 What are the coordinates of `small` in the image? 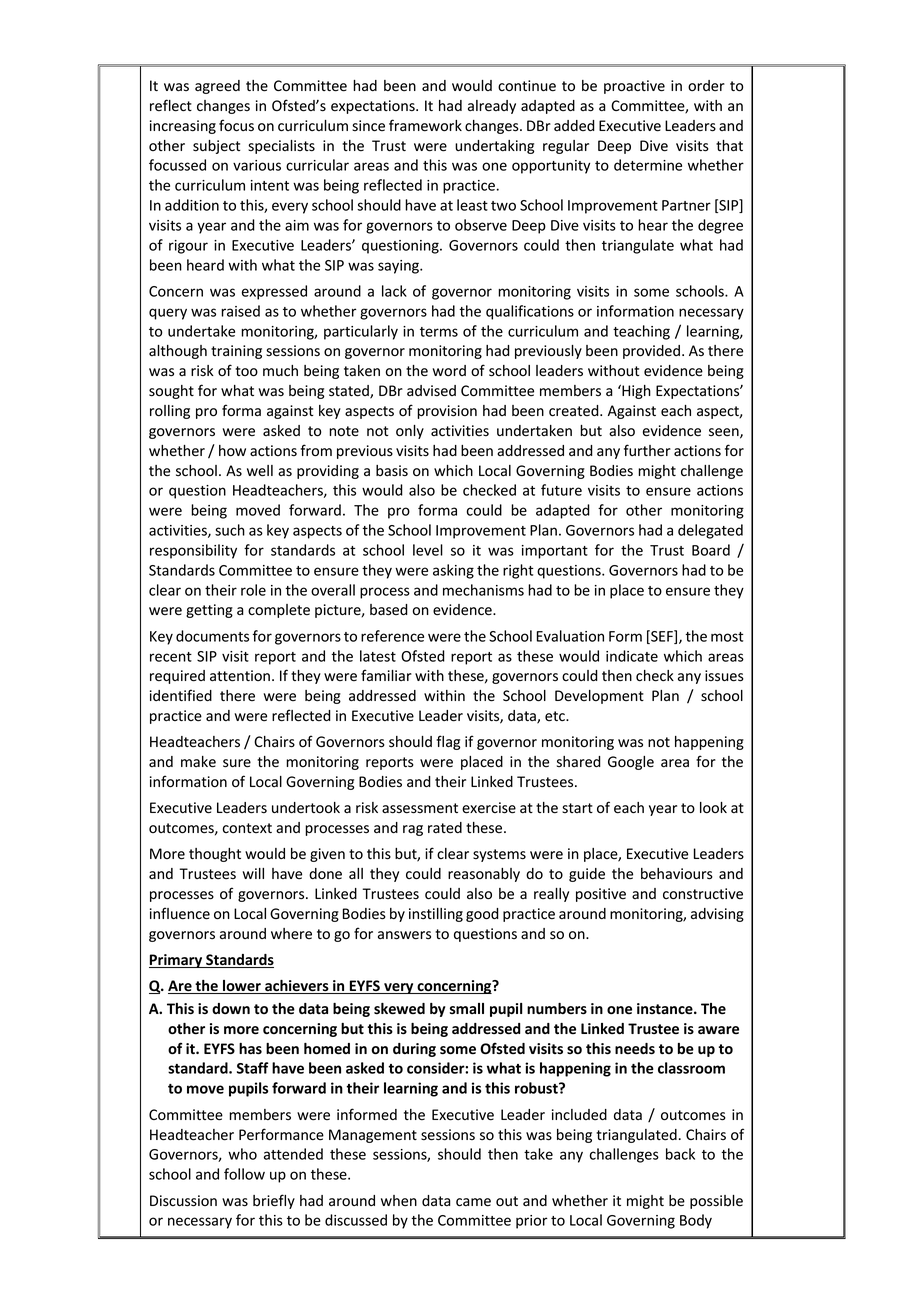 It's located at (467, 1009).
